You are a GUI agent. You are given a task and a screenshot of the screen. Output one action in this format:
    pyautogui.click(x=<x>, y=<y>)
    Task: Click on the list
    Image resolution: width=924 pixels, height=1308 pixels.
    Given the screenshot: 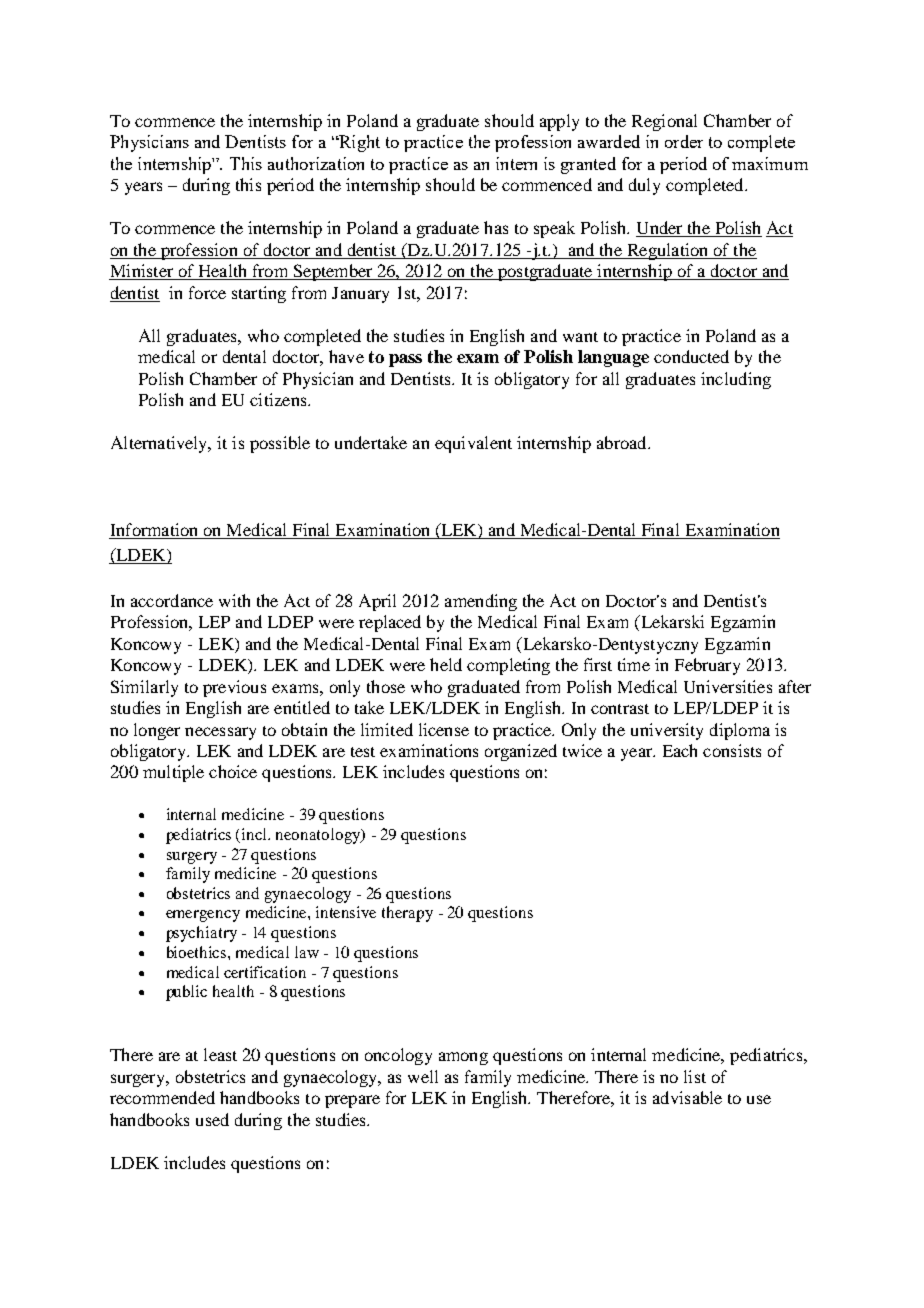 What is the action you would take?
    pyautogui.click(x=695, y=1076)
